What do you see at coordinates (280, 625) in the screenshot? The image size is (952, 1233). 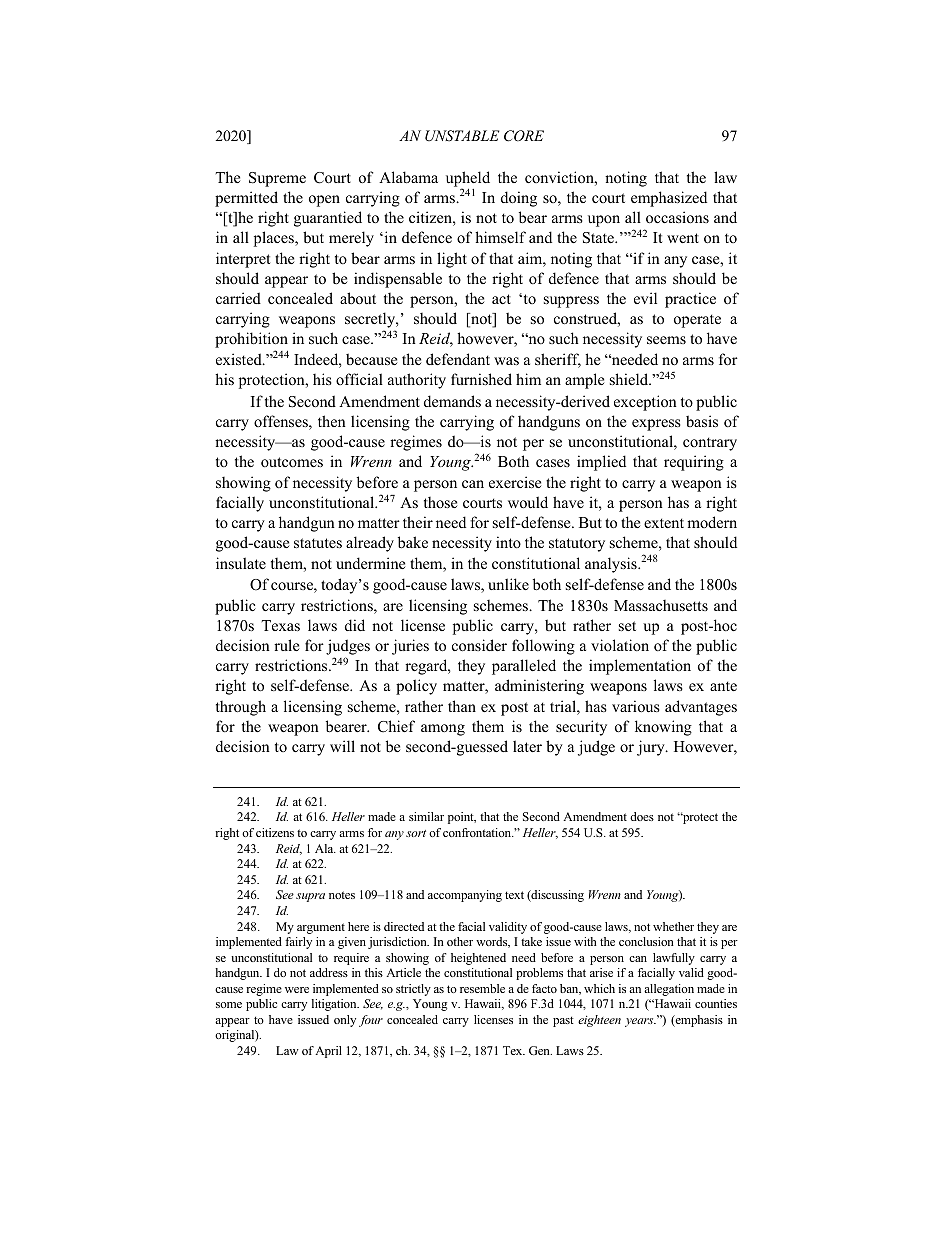 I see `Texas` at bounding box center [280, 625].
